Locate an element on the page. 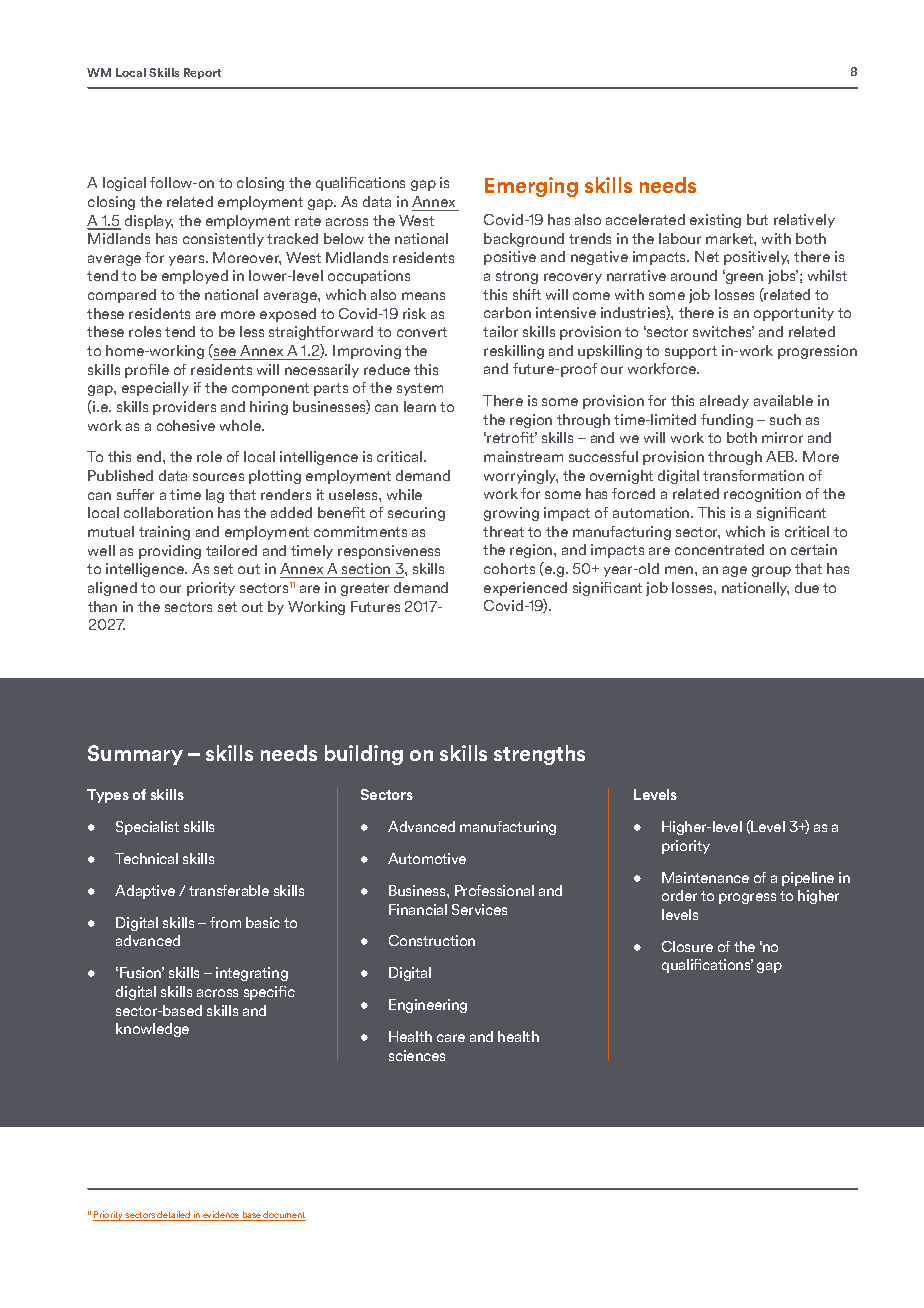 The image size is (924, 1308). experienced is located at coordinates (525, 589).
